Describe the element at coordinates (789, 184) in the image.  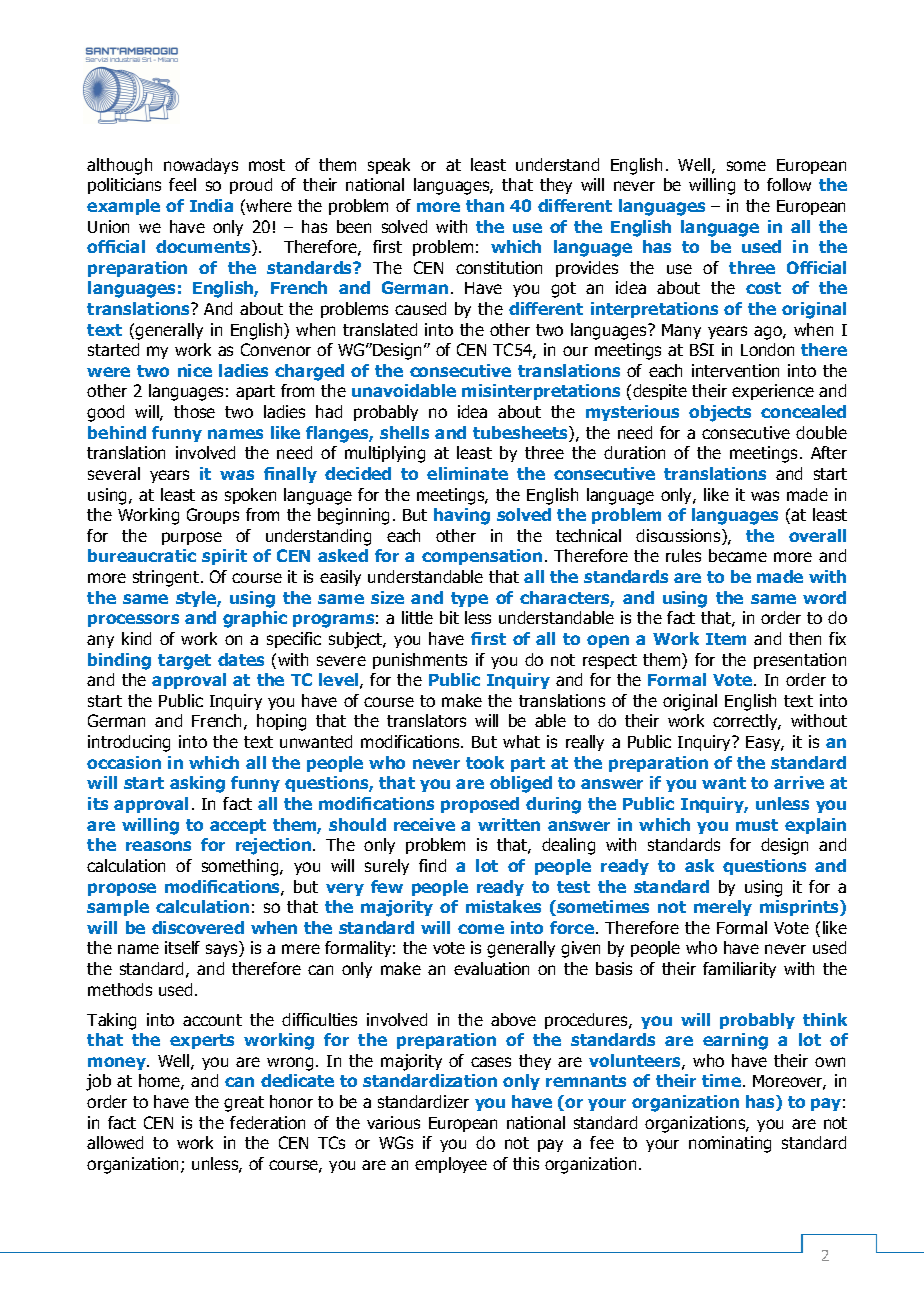
I see `follow` at that location.
